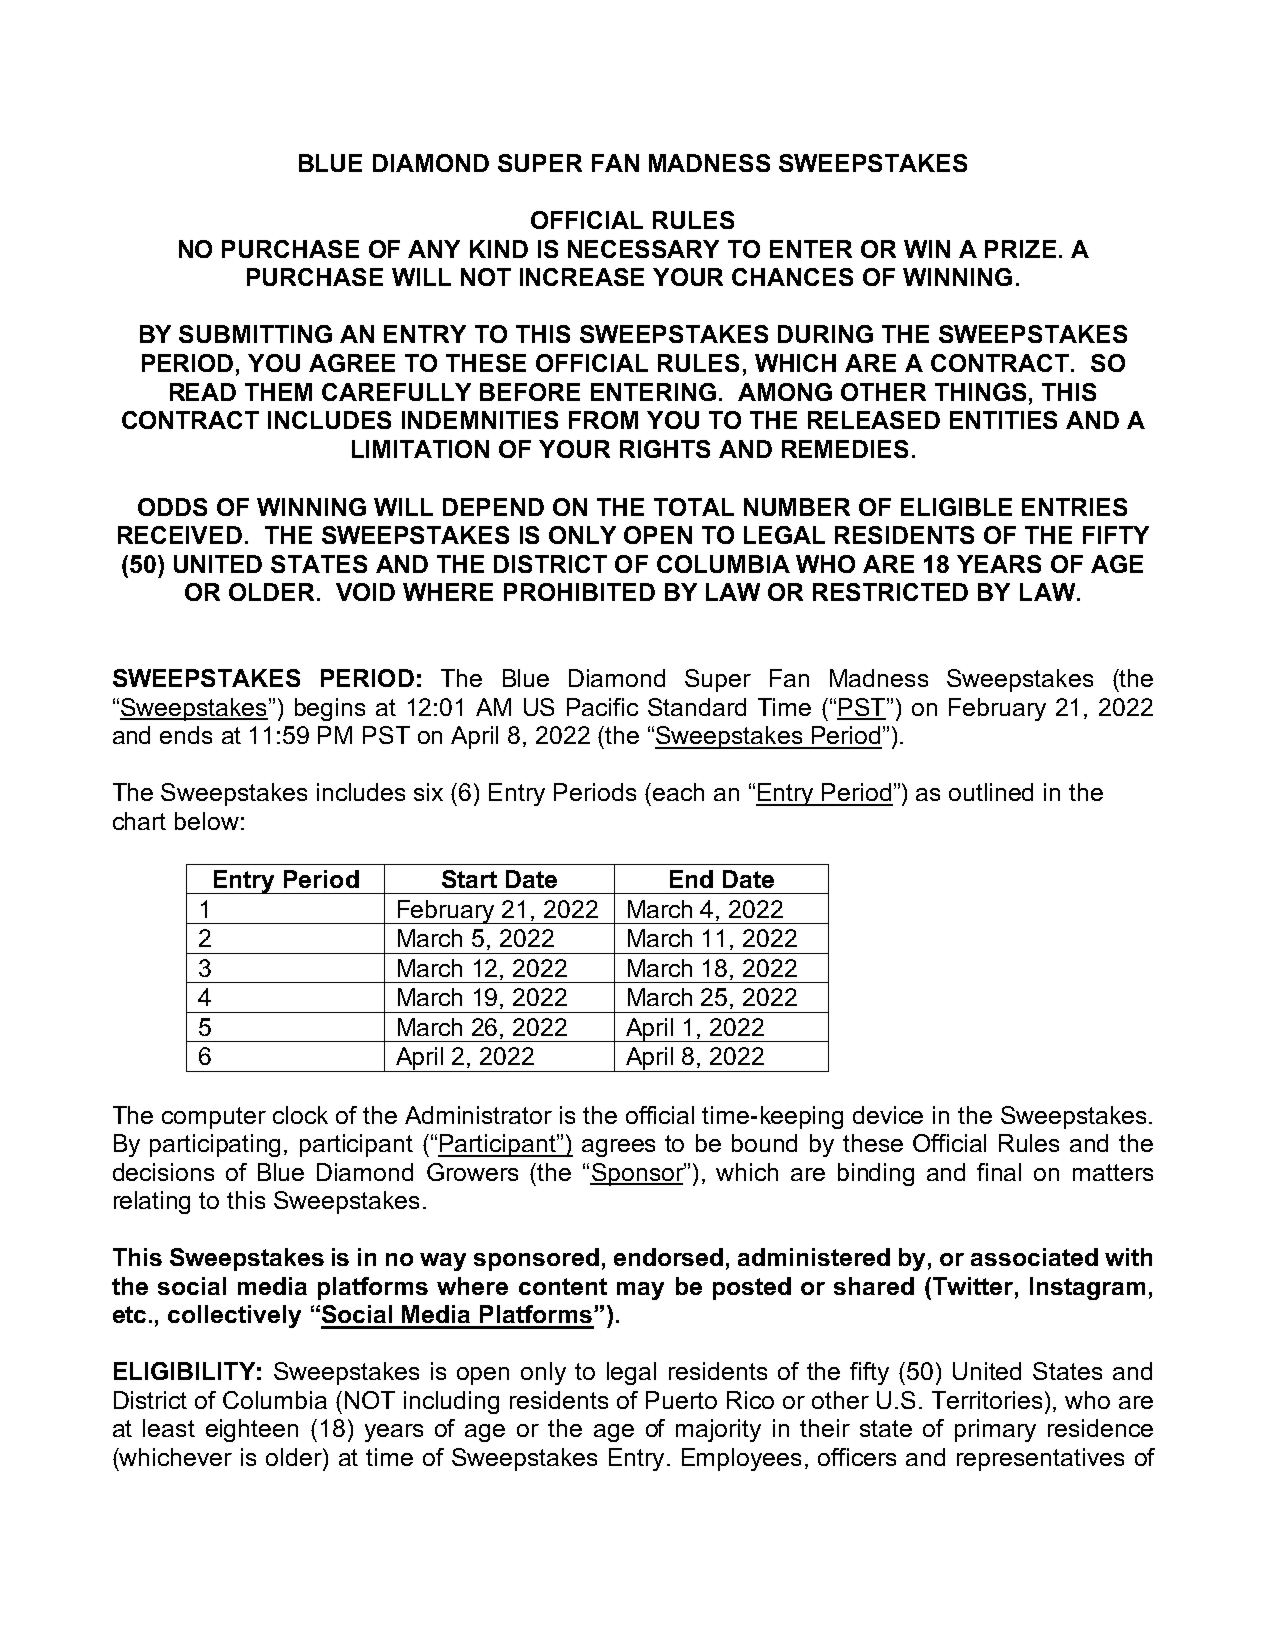 The image size is (1266, 1638). Describe the element at coordinates (681, 1400) in the screenshot. I see `Puerto` at that location.
